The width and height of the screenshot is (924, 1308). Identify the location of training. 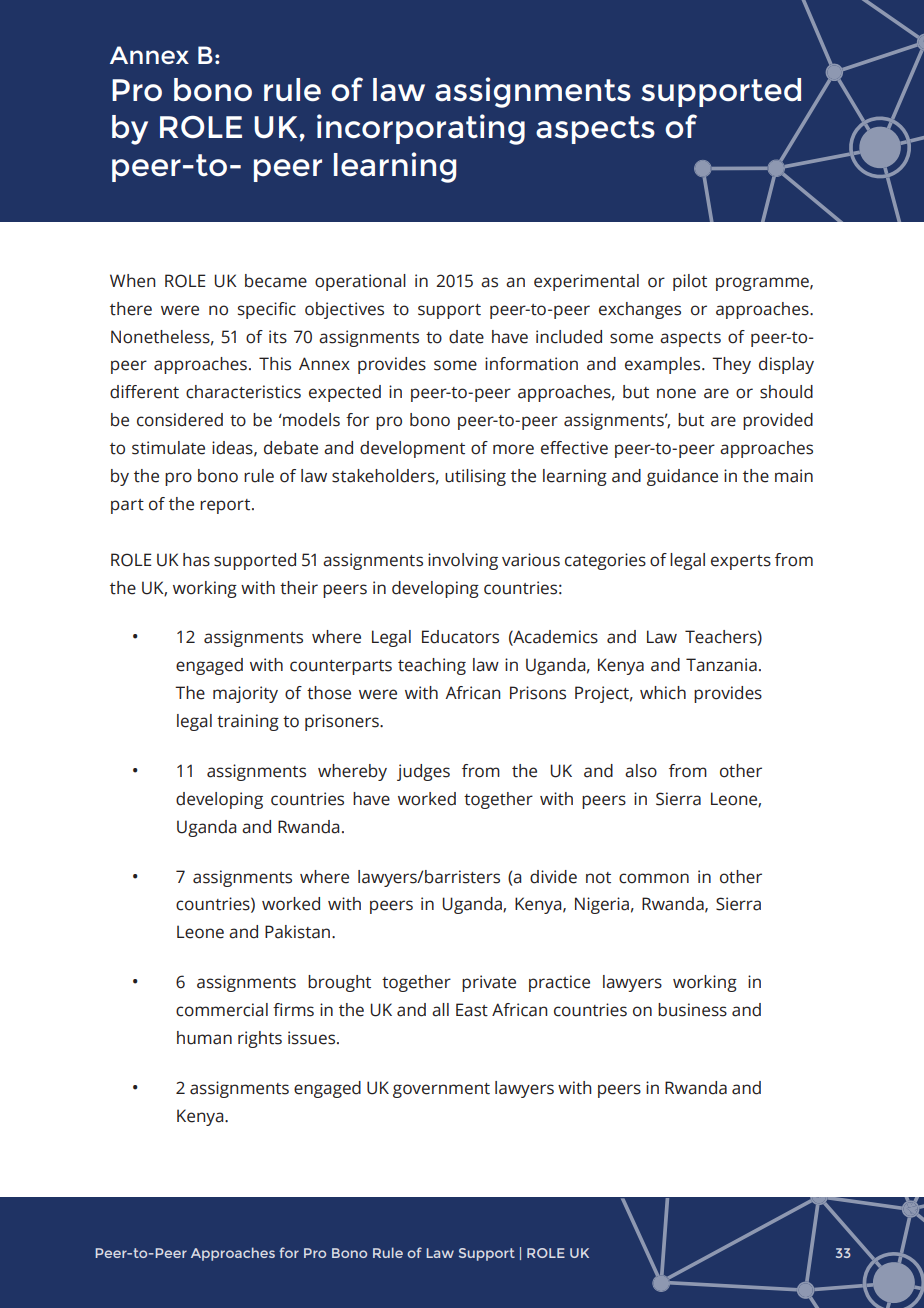
(248, 722).
